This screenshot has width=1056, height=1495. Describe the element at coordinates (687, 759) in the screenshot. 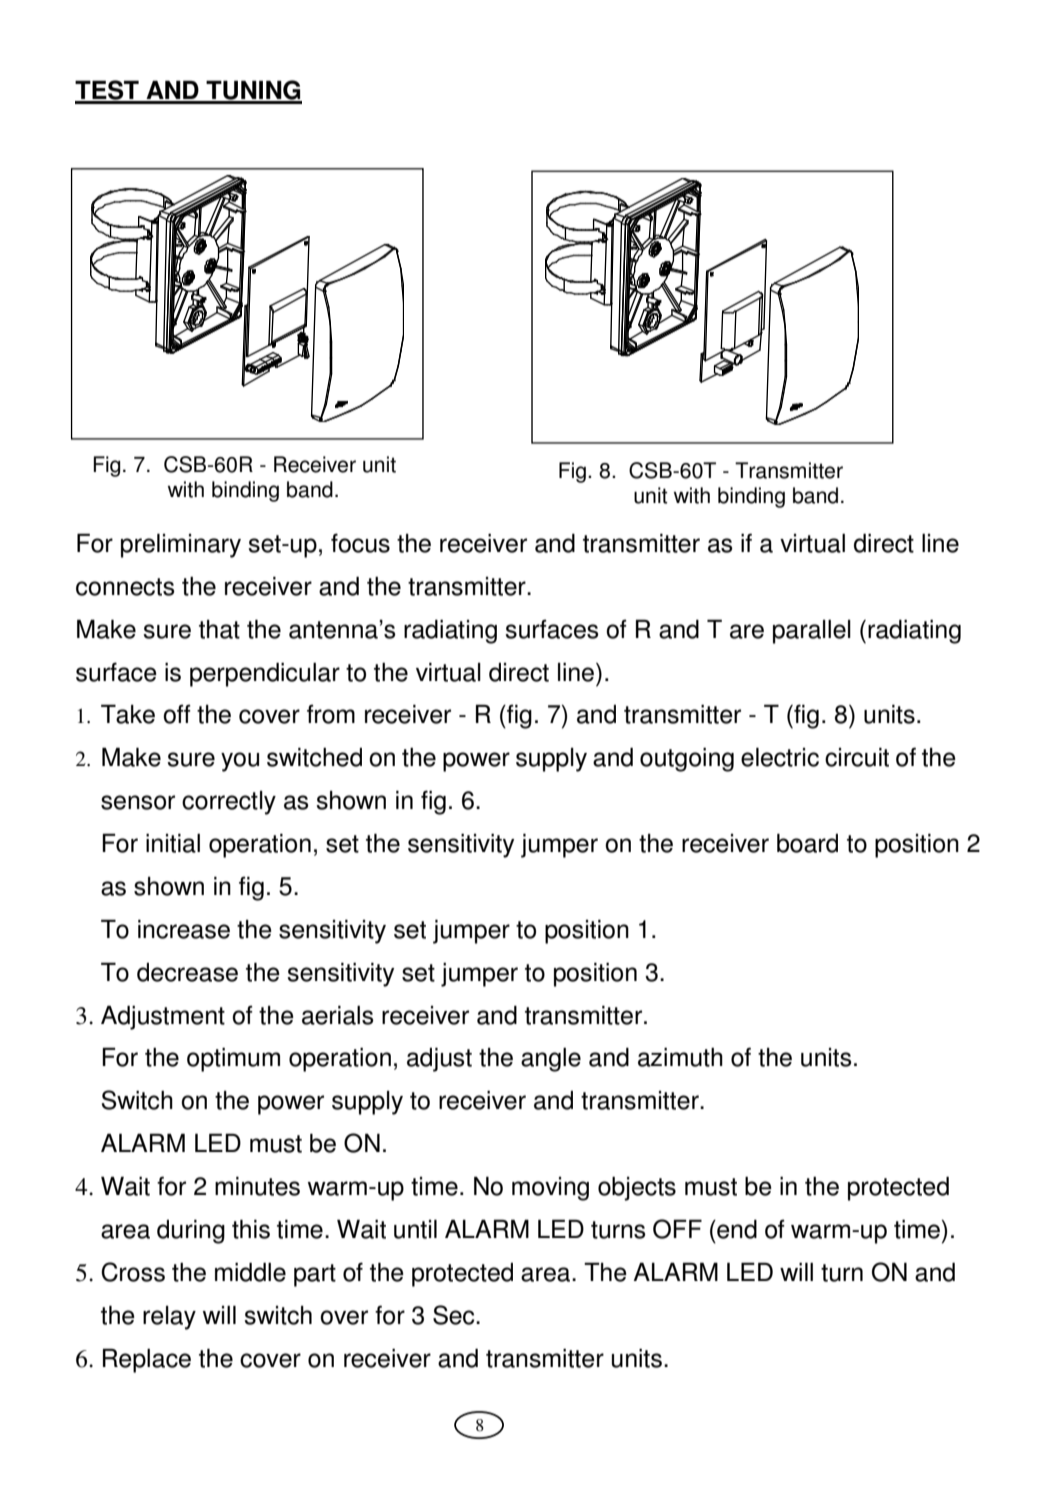

I see `outgoing` at that location.
